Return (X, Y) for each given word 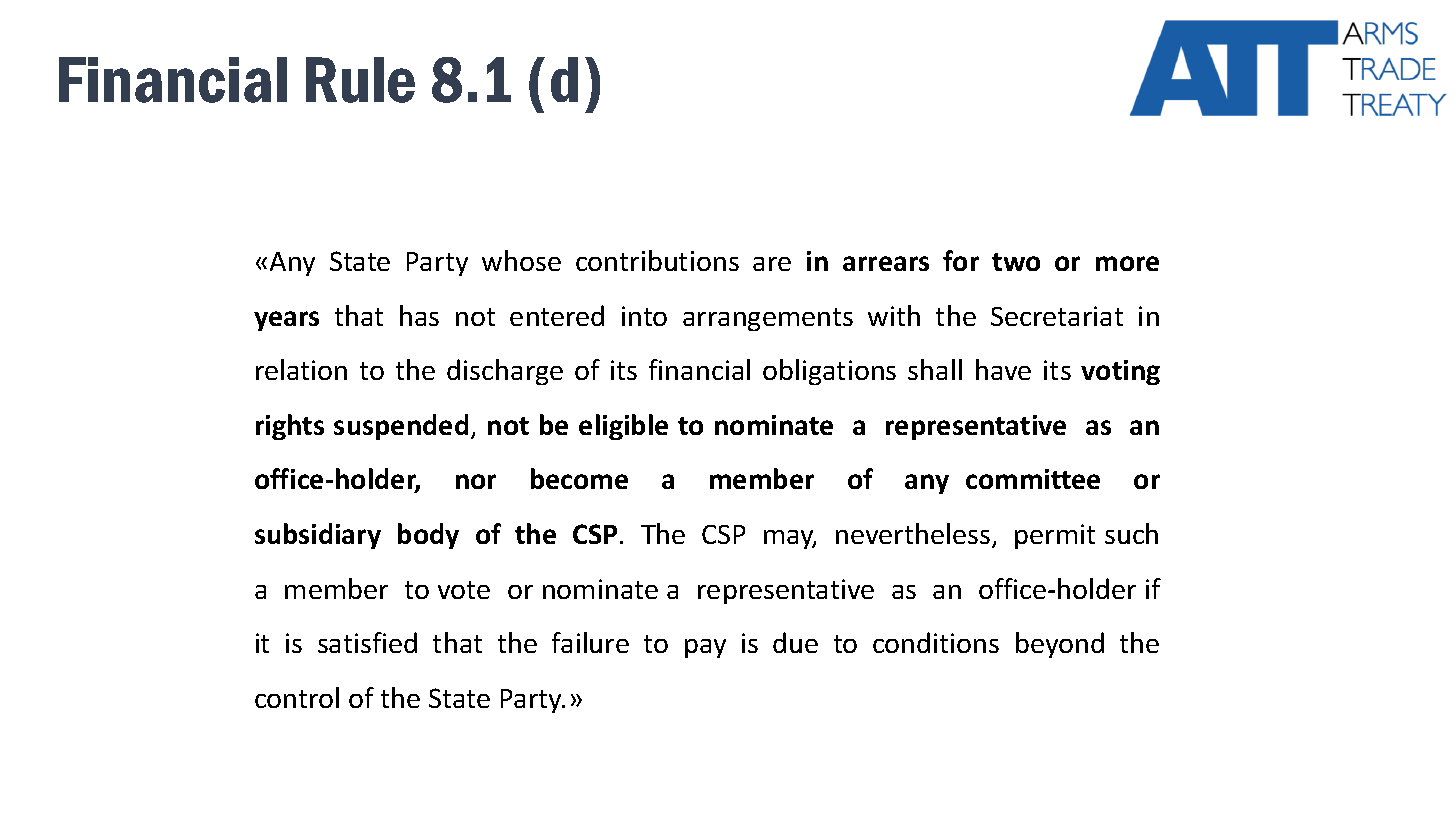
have (1003, 369)
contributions (657, 260)
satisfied (367, 642)
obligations (829, 372)
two (1016, 262)
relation (301, 369)
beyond (1060, 645)
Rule (360, 80)
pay (705, 648)
